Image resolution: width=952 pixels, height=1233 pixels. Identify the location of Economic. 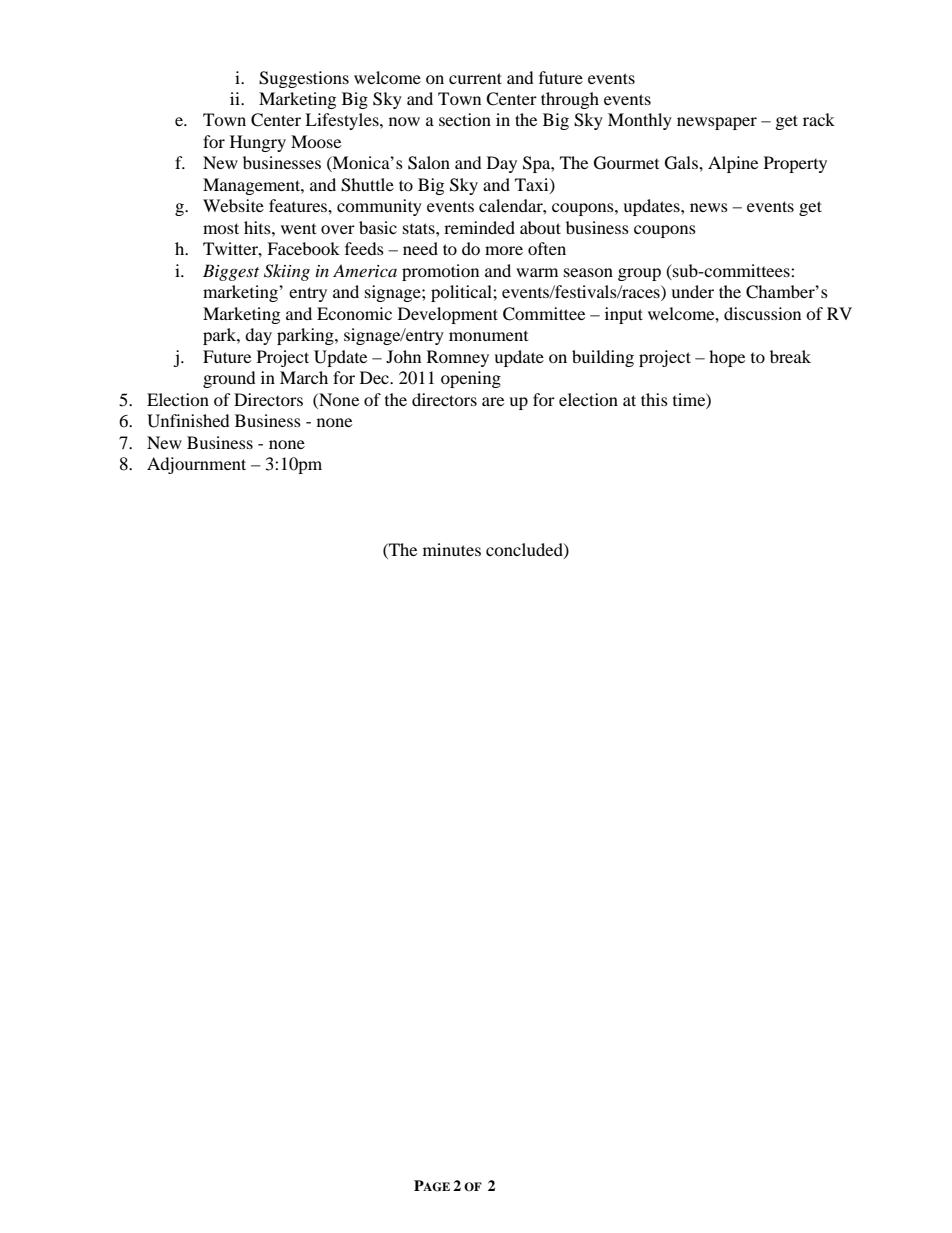
(354, 313).
